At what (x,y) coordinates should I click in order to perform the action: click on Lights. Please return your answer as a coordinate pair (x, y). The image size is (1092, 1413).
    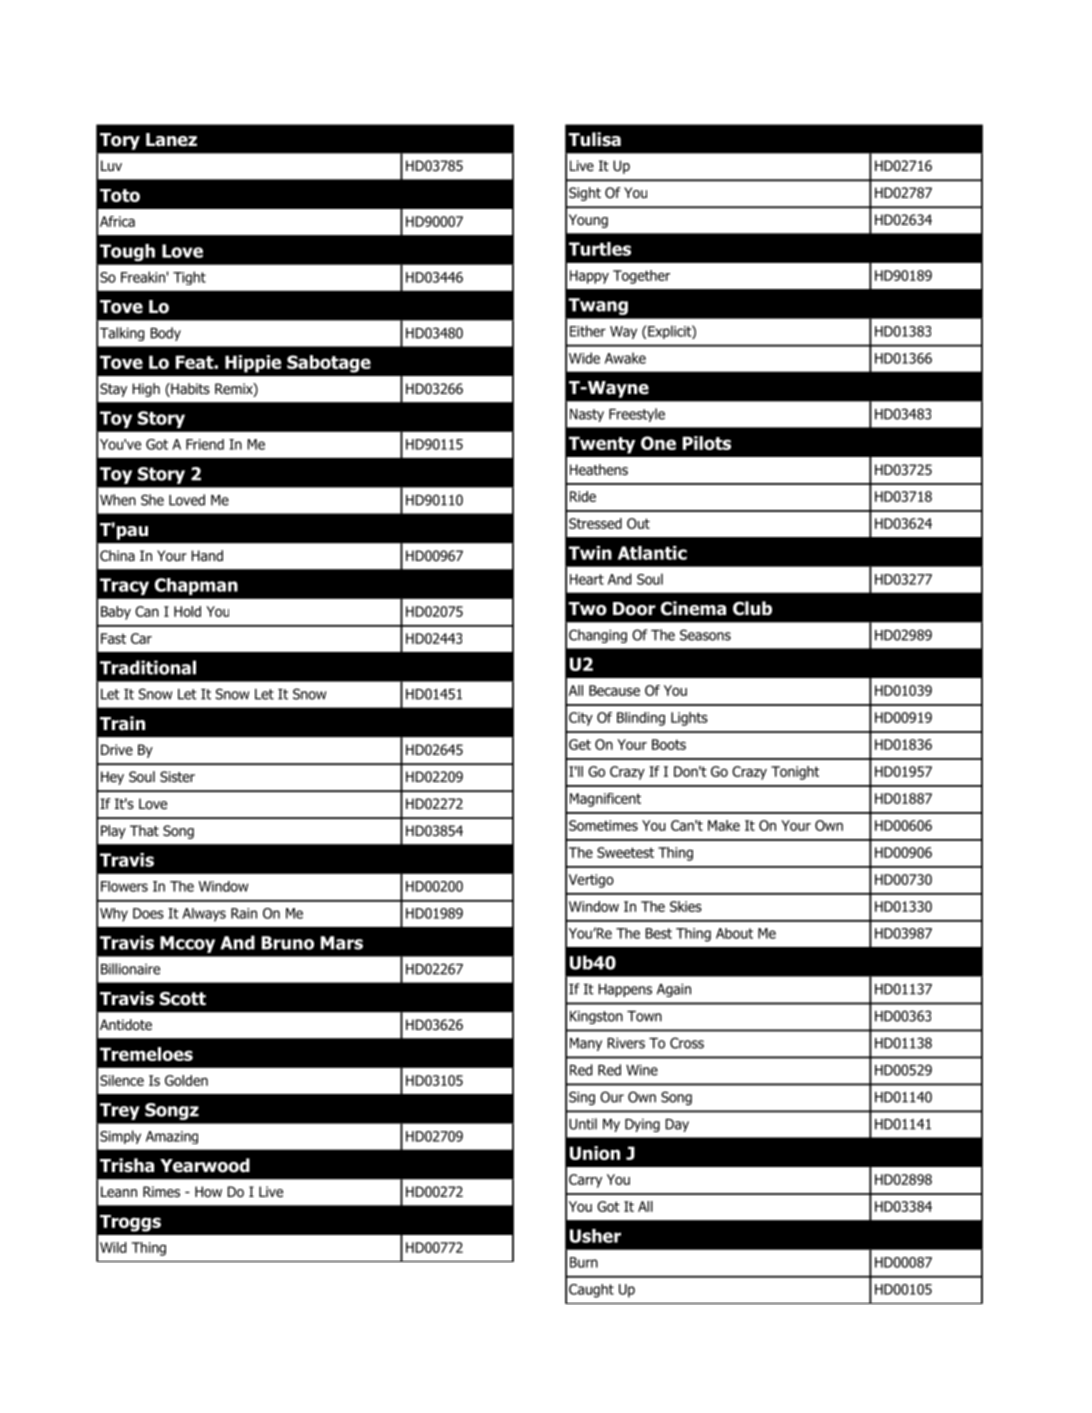
    Looking at the image, I should click on (689, 719).
